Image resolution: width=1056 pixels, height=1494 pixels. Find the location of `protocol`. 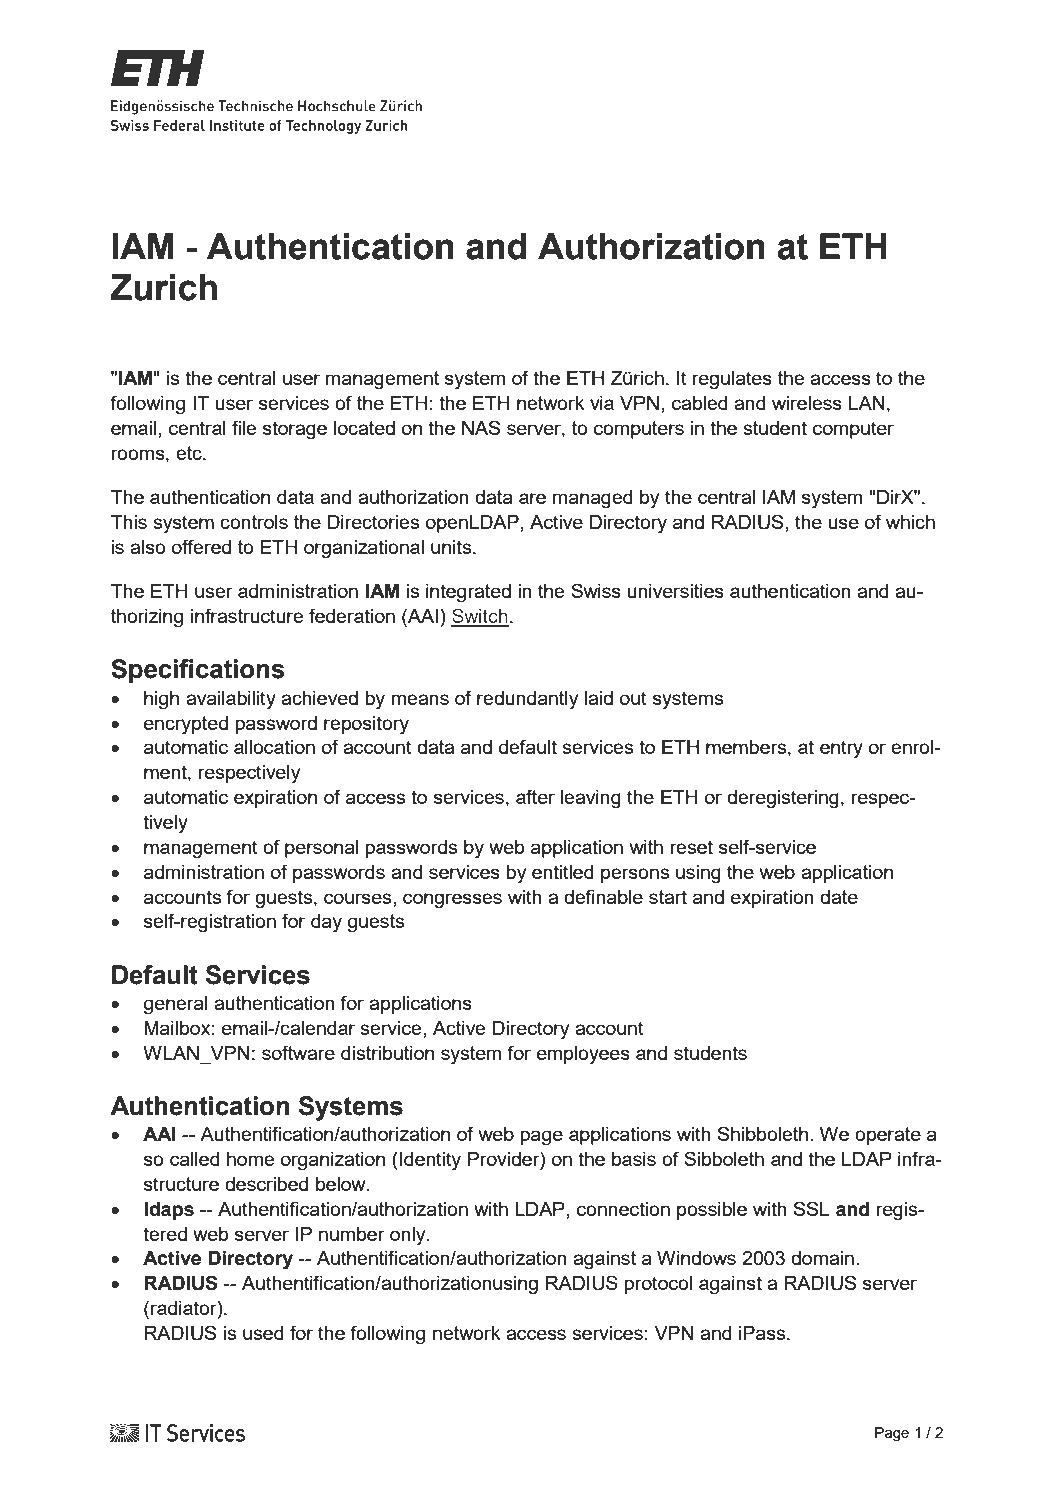

protocol is located at coordinates (658, 1285).
